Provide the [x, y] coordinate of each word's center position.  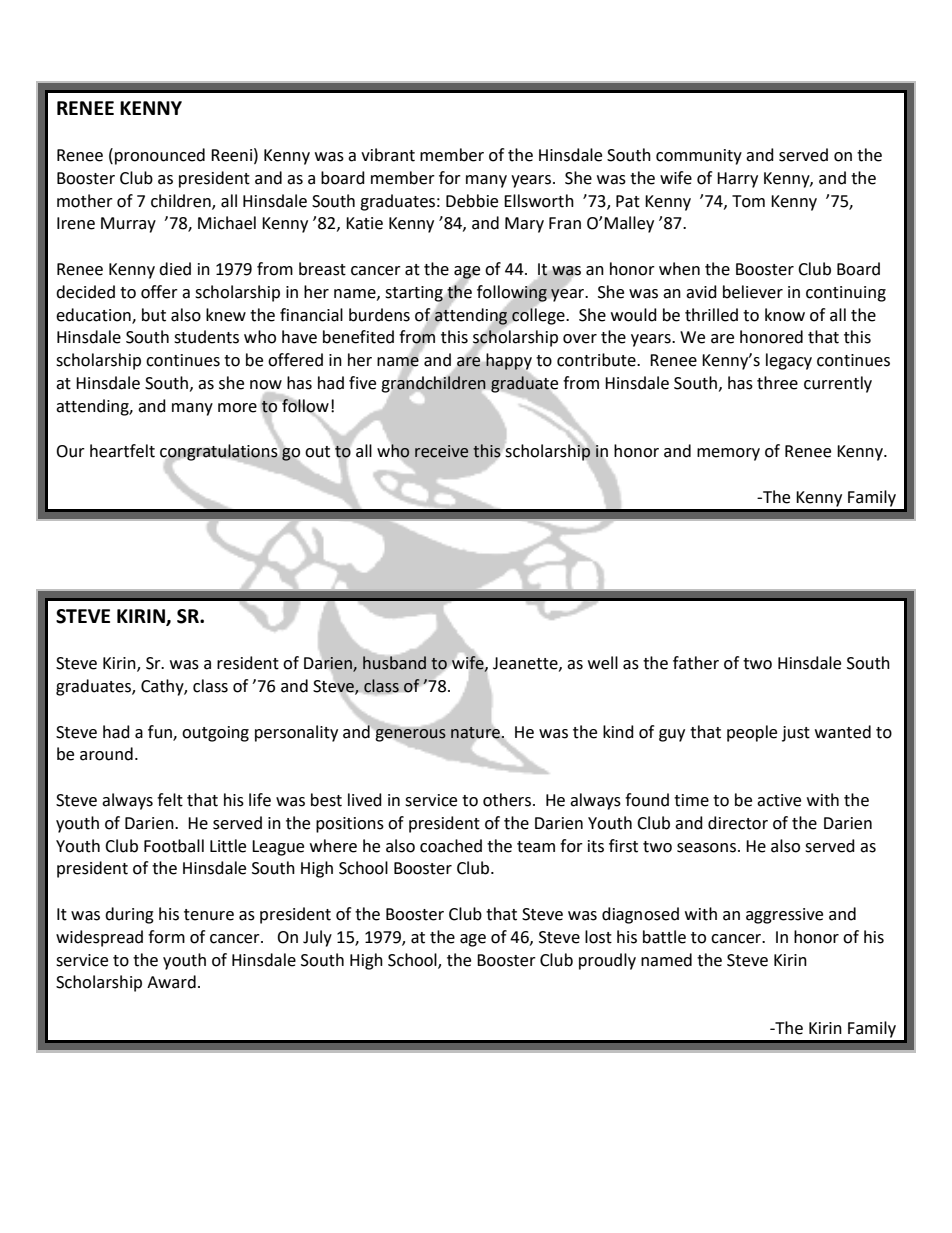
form [166, 937]
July [317, 938]
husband [394, 663]
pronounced [160, 156]
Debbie [472, 201]
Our [70, 451]
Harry [737, 180]
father [696, 663]
